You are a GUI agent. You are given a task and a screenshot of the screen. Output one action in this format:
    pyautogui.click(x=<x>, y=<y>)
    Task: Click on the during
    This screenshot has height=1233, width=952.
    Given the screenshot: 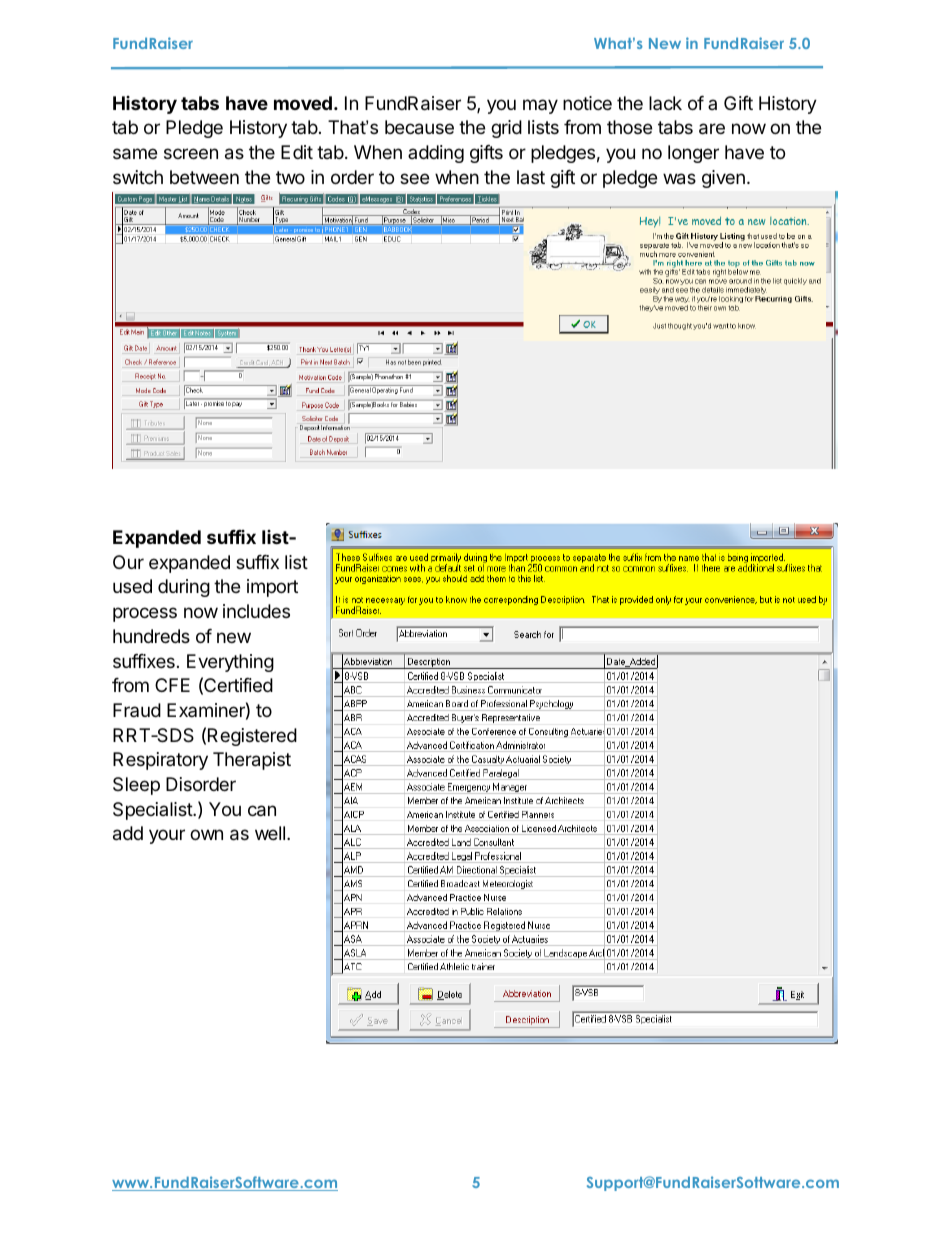 What is the action you would take?
    pyautogui.click(x=184, y=588)
